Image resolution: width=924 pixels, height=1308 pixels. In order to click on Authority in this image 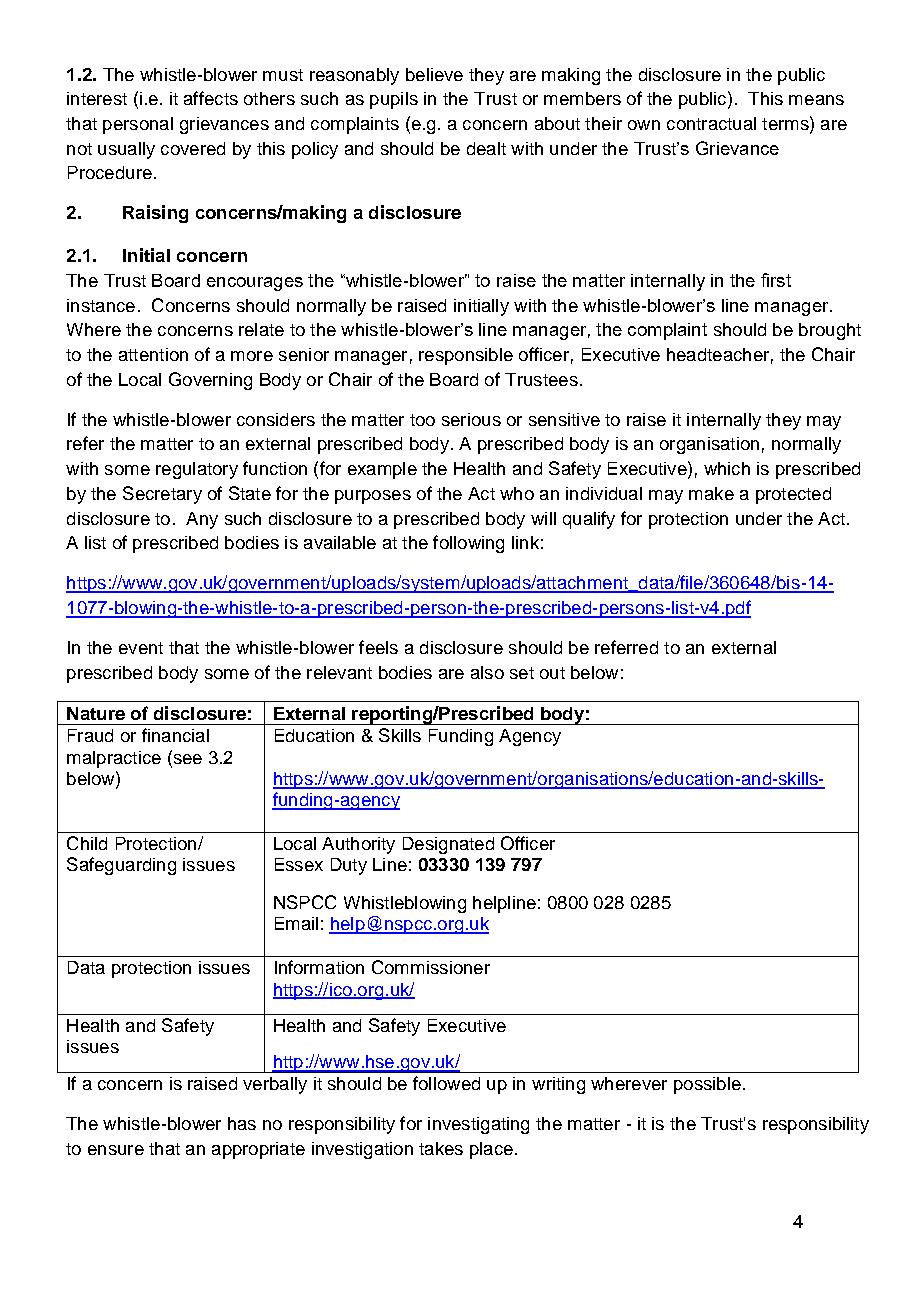, I will do `click(358, 845)`.
